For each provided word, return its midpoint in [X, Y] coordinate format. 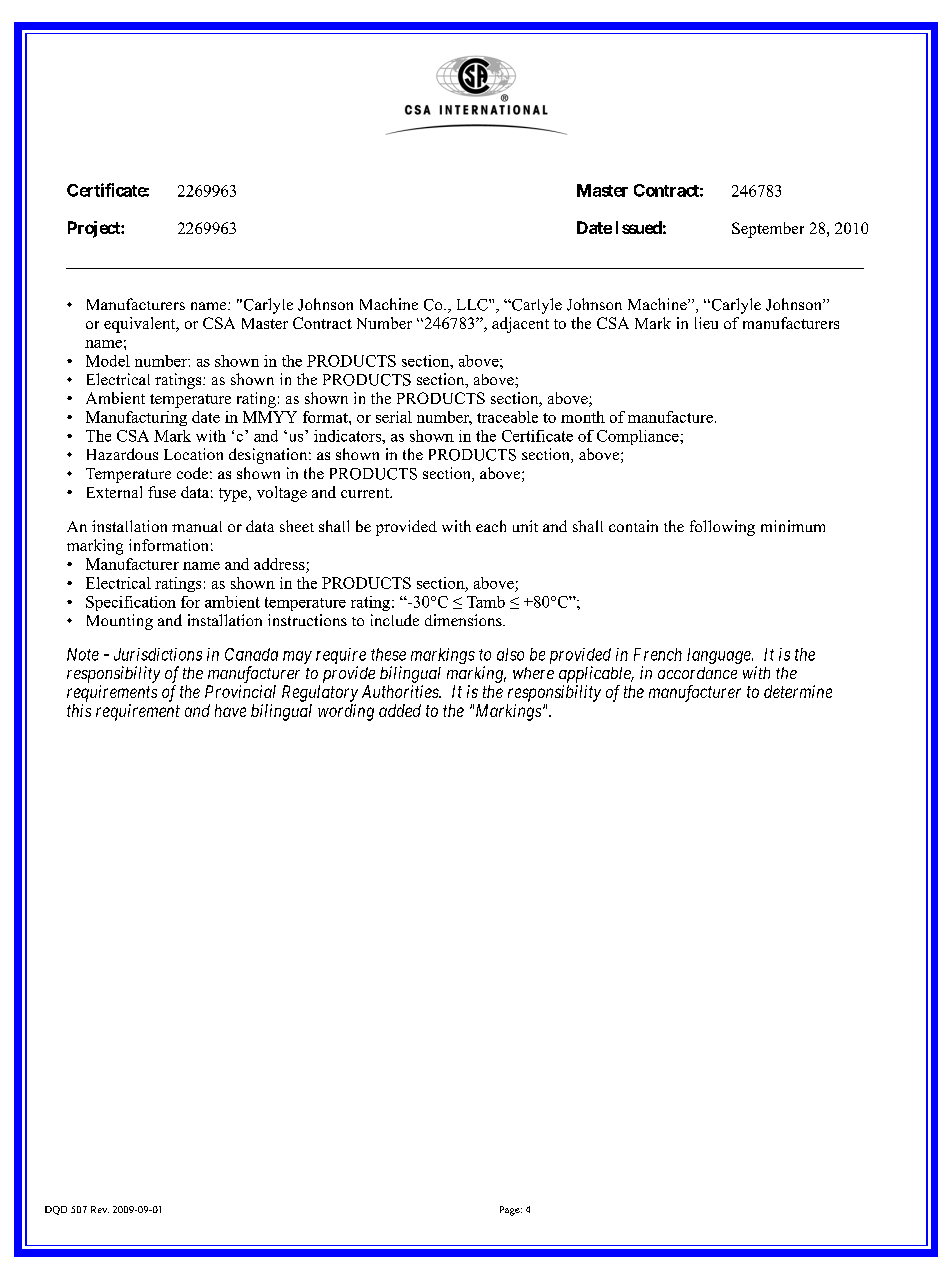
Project [95, 229]
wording [346, 712]
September [768, 230]
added [400, 710]
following [722, 528]
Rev [100, 1209]
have [230, 710]
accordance [697, 673]
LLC [473, 305]
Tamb [486, 602]
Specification [131, 603]
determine [798, 691]
